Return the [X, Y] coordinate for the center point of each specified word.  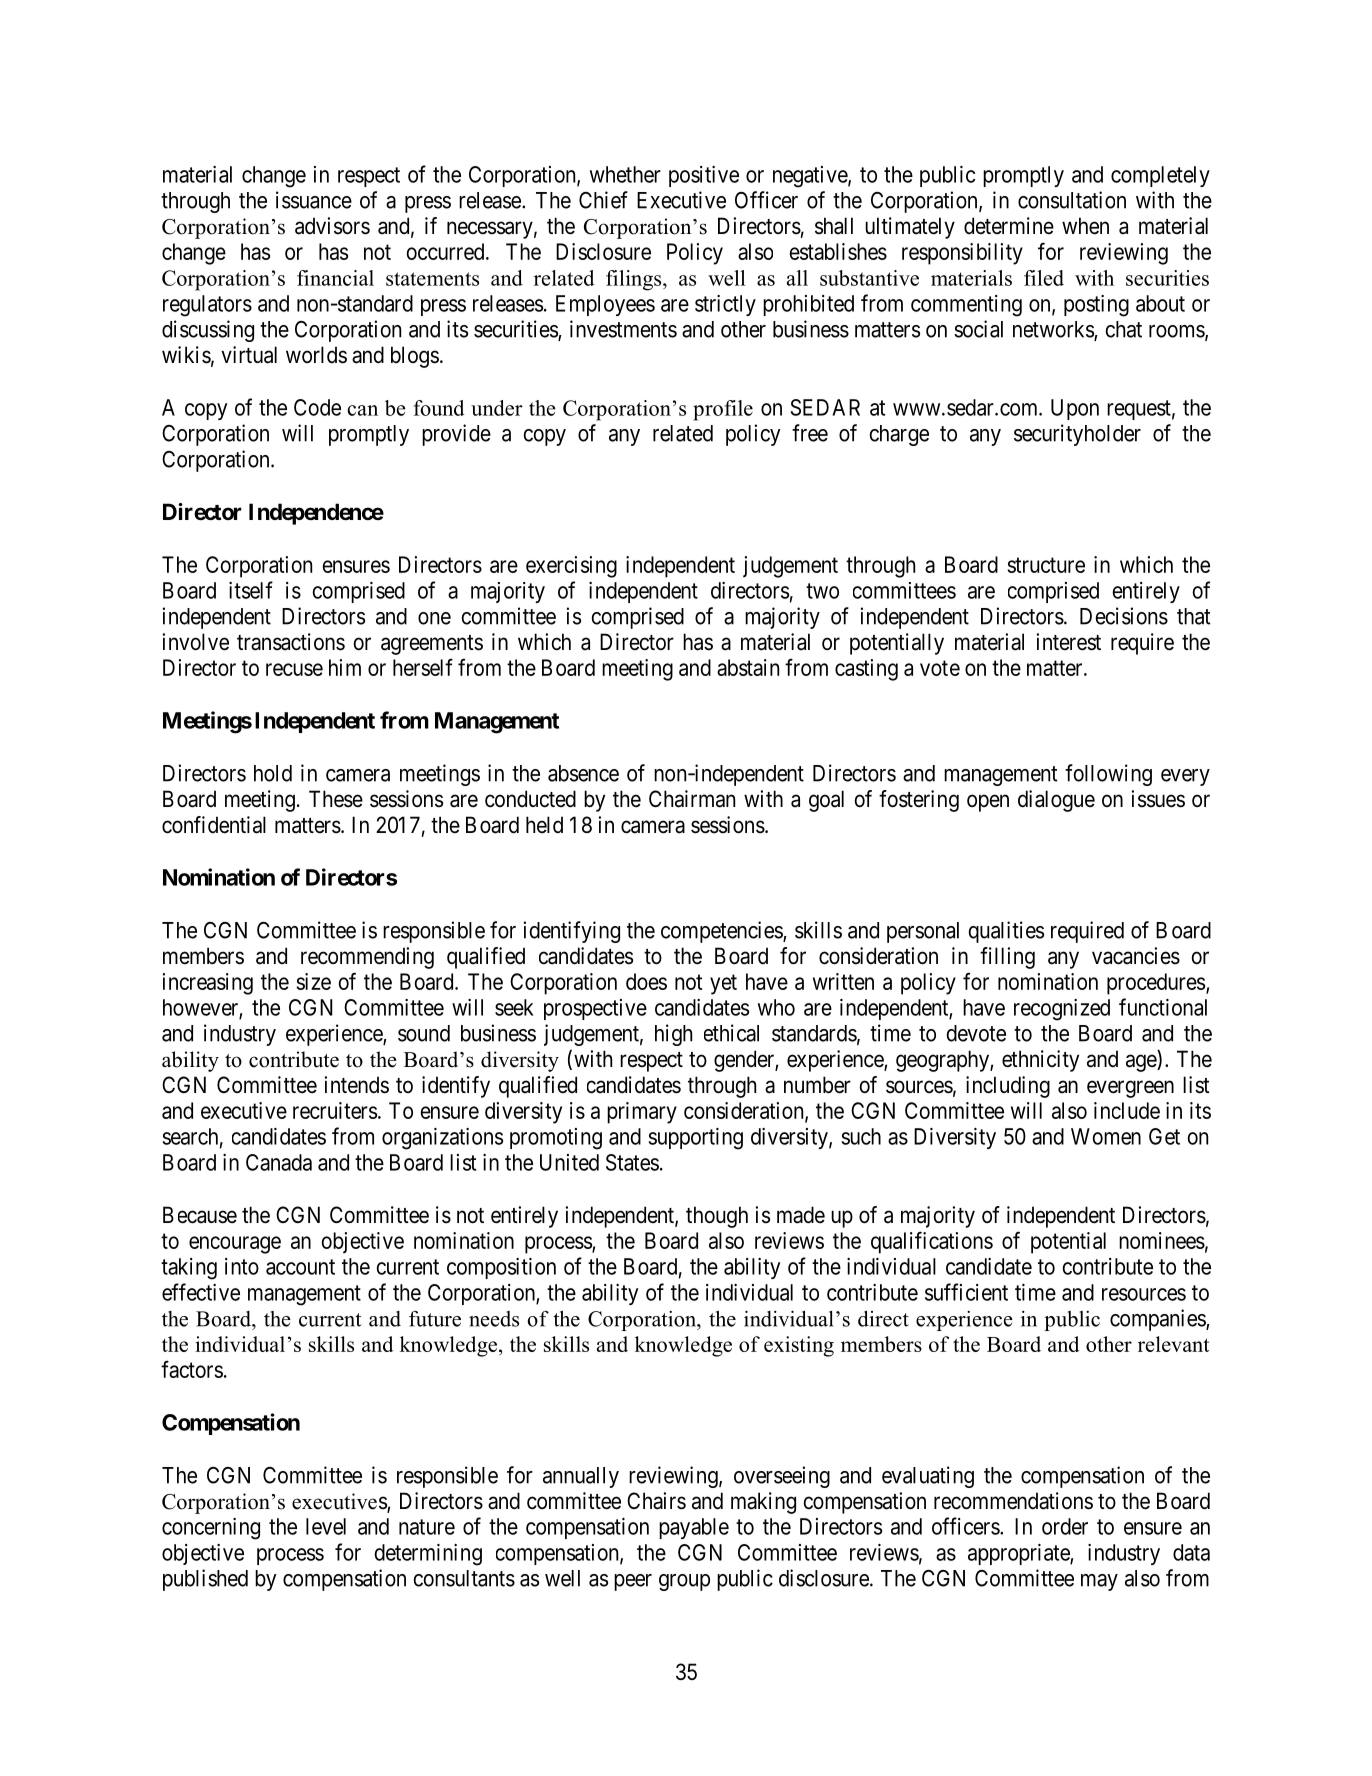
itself [251, 590]
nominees [1162, 1240]
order [1065, 1526]
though [717, 1217]
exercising [571, 567]
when [1085, 226]
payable [694, 1528]
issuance [314, 200]
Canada [279, 1162]
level [326, 1526]
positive [704, 176]
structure [1046, 565]
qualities [1006, 932]
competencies [722, 932]
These [336, 799]
